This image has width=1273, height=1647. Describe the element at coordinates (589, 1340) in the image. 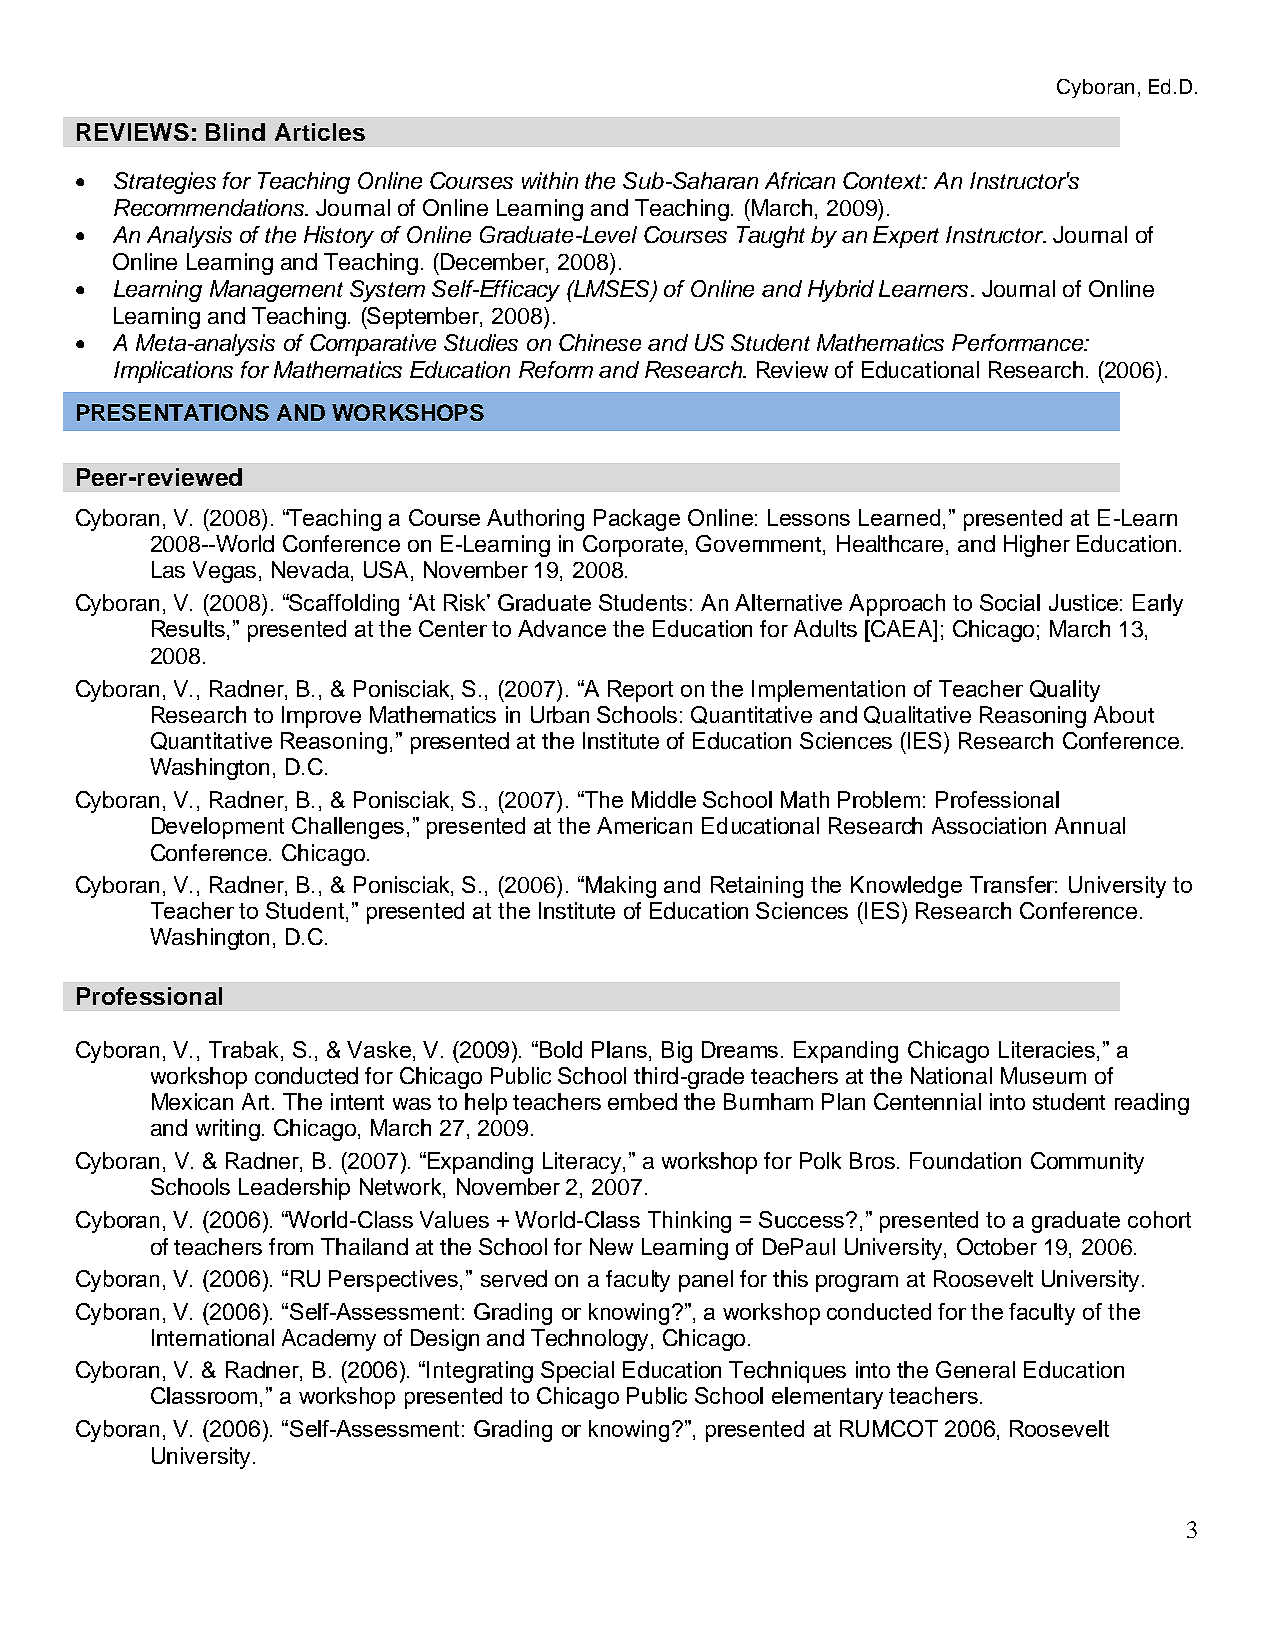

I see `Technology` at that location.
